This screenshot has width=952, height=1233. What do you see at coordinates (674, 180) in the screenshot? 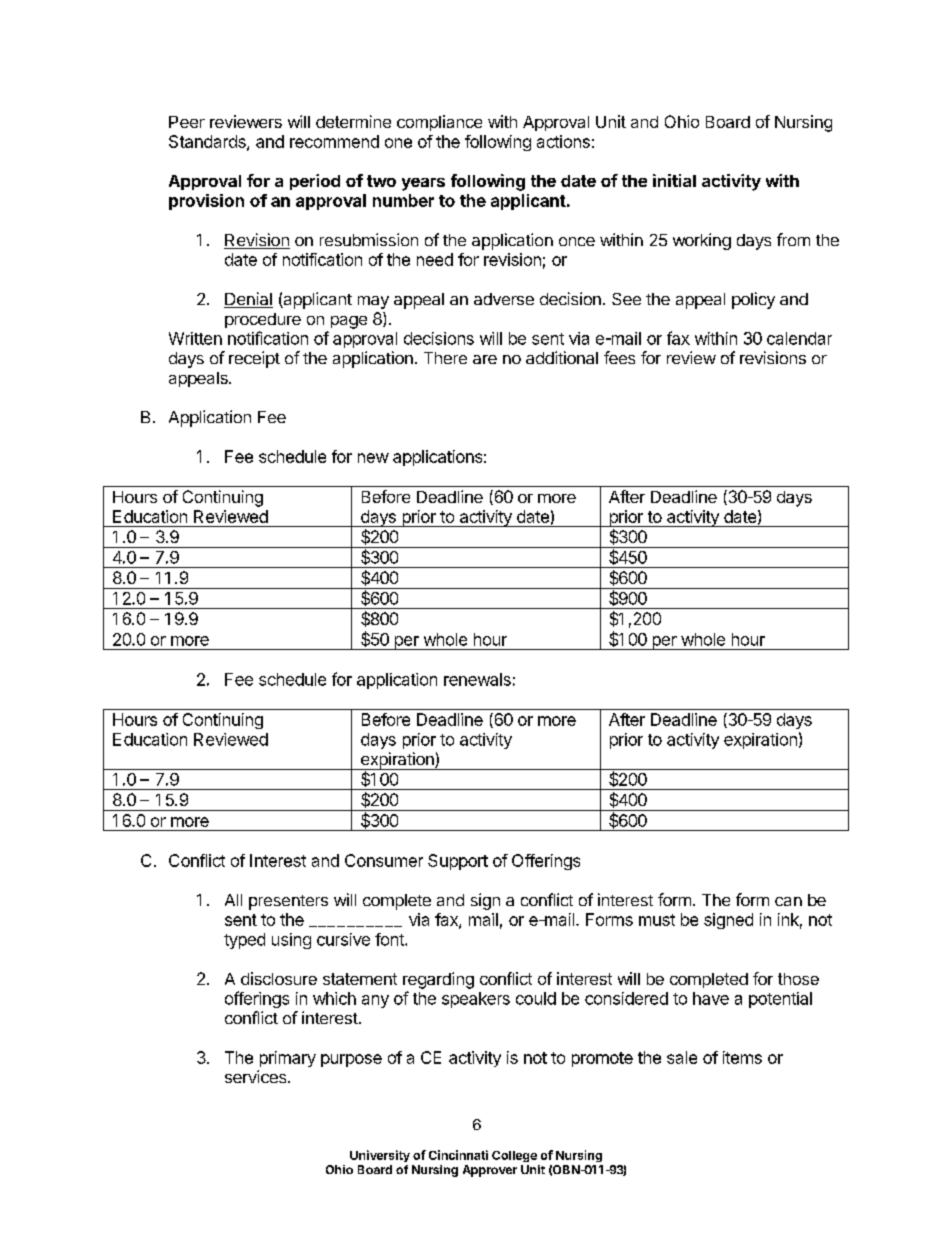
I see `initial` at bounding box center [674, 180].
